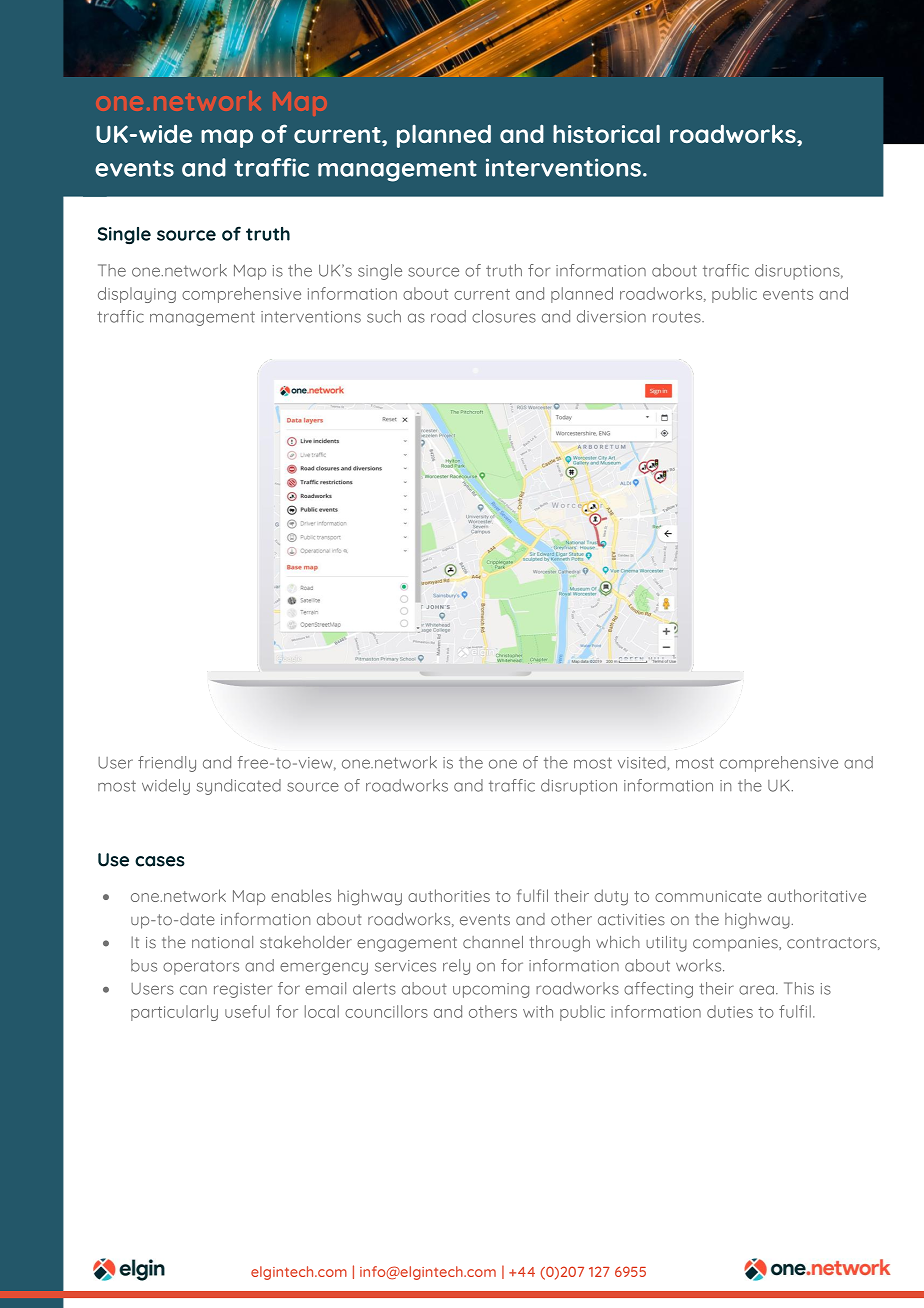  What do you see at coordinates (167, 764) in the document?
I see `friendly` at bounding box center [167, 764].
